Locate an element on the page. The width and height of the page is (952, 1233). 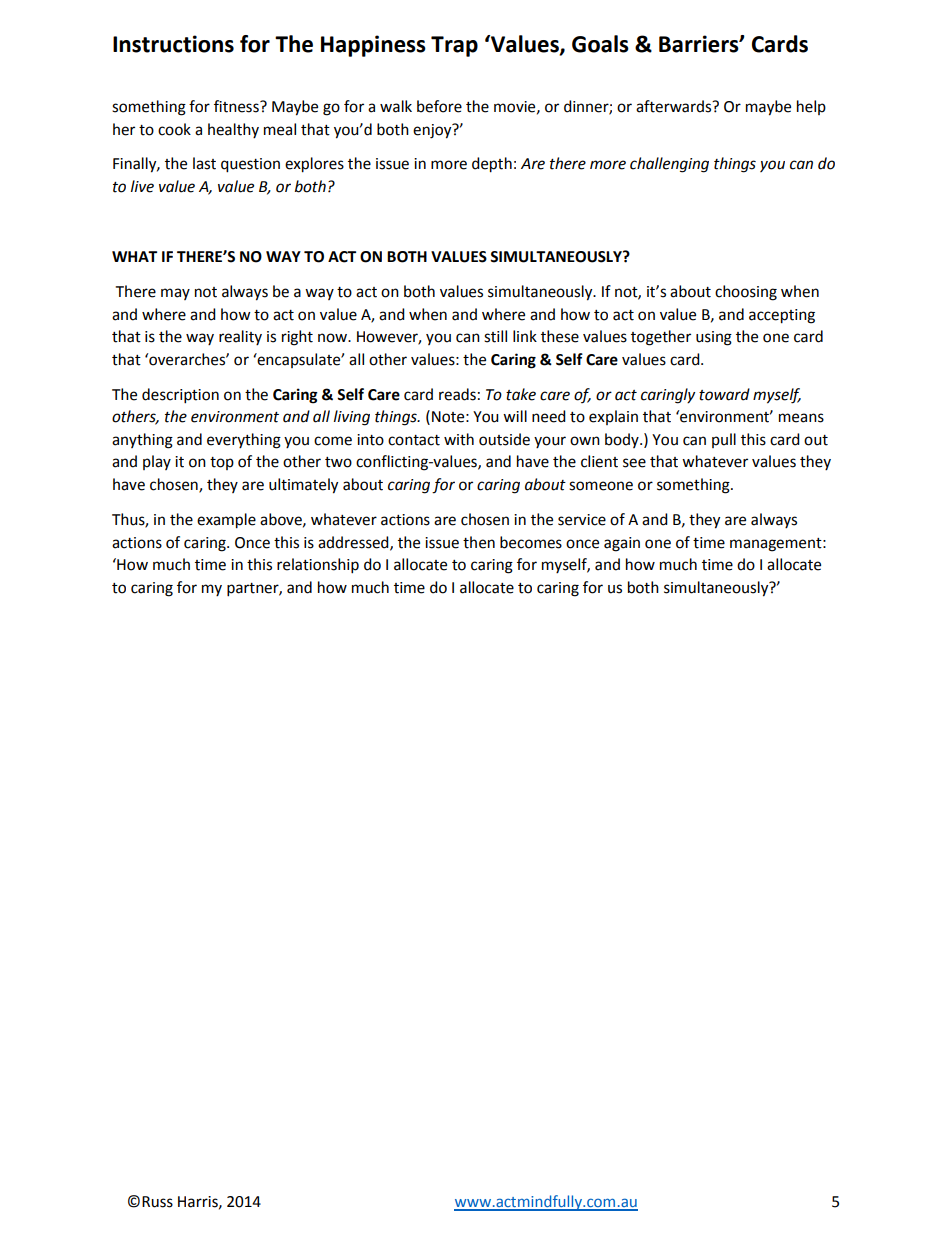
Russ is located at coordinates (157, 1202).
